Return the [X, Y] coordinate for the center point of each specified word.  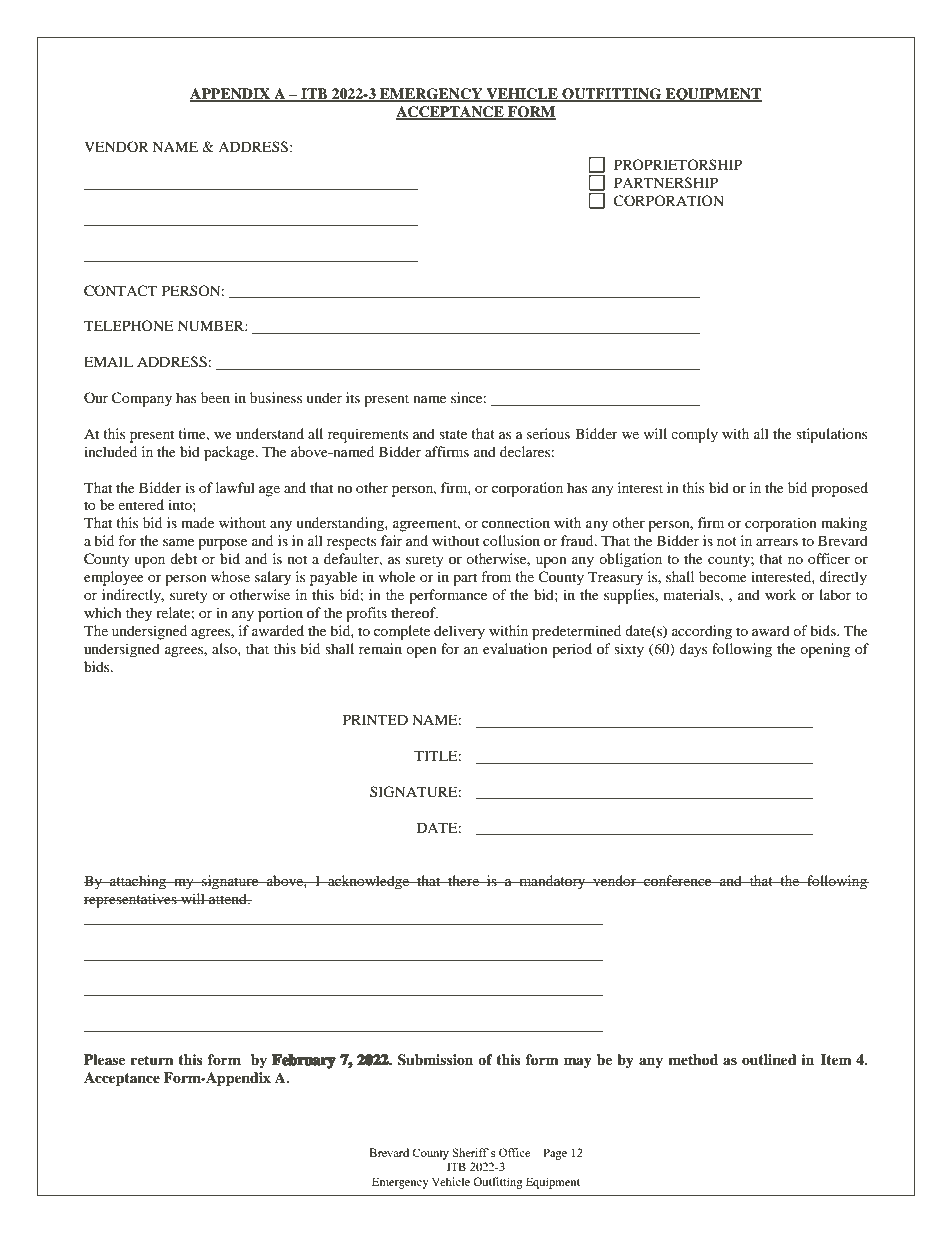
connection [516, 522]
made [197, 522]
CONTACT [120, 291]
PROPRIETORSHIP [678, 164]
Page [555, 1154]
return [152, 1060]
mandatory [552, 882]
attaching [138, 882]
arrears [777, 542]
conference [678, 880]
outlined [769, 1059]
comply [694, 435]
